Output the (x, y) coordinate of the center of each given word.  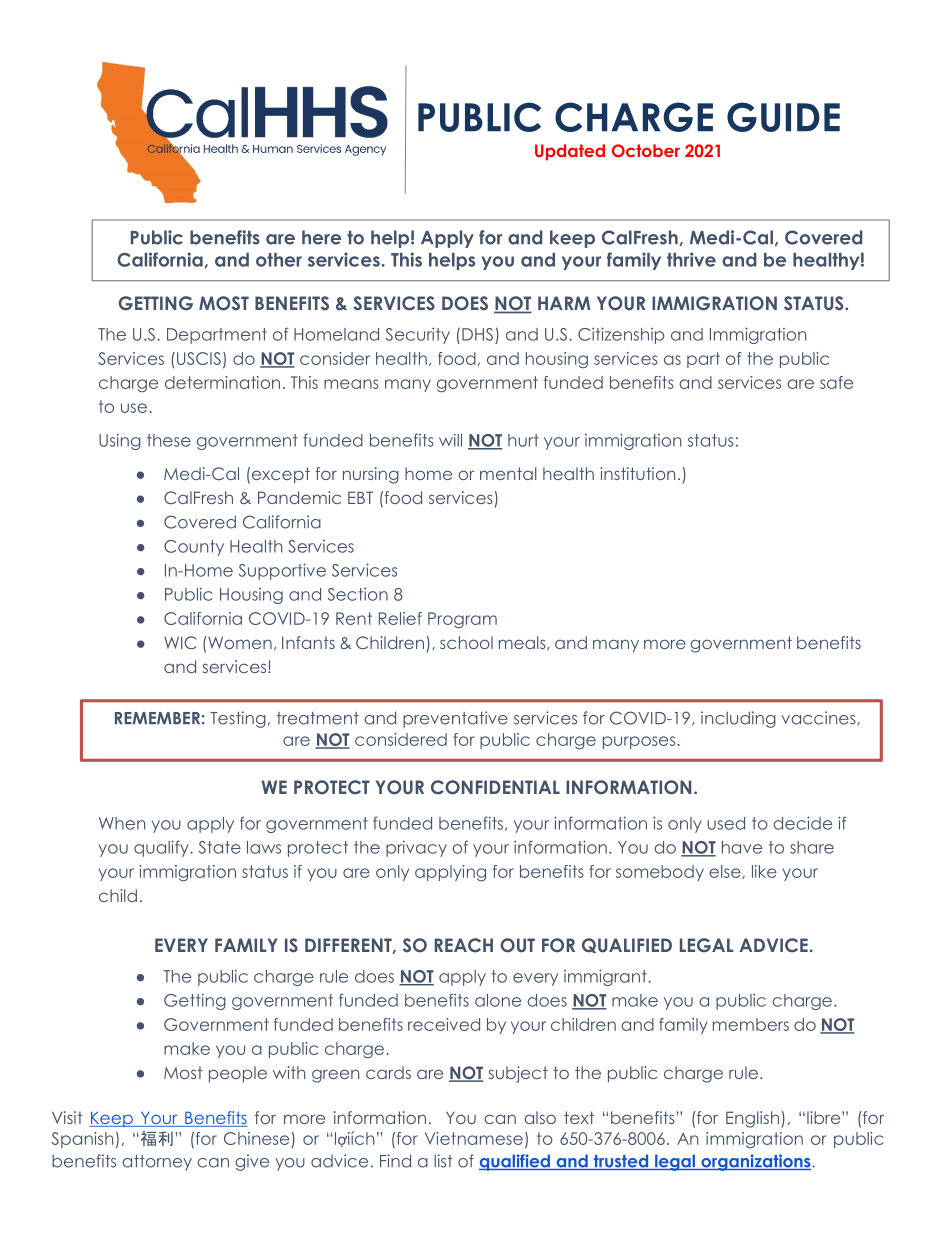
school (466, 642)
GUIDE (783, 117)
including (738, 719)
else (726, 872)
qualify (162, 848)
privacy (416, 848)
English (754, 1119)
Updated (570, 152)
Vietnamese (474, 1138)
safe (836, 382)
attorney (157, 1163)
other (279, 260)
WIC (180, 643)
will (450, 440)
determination (222, 382)
